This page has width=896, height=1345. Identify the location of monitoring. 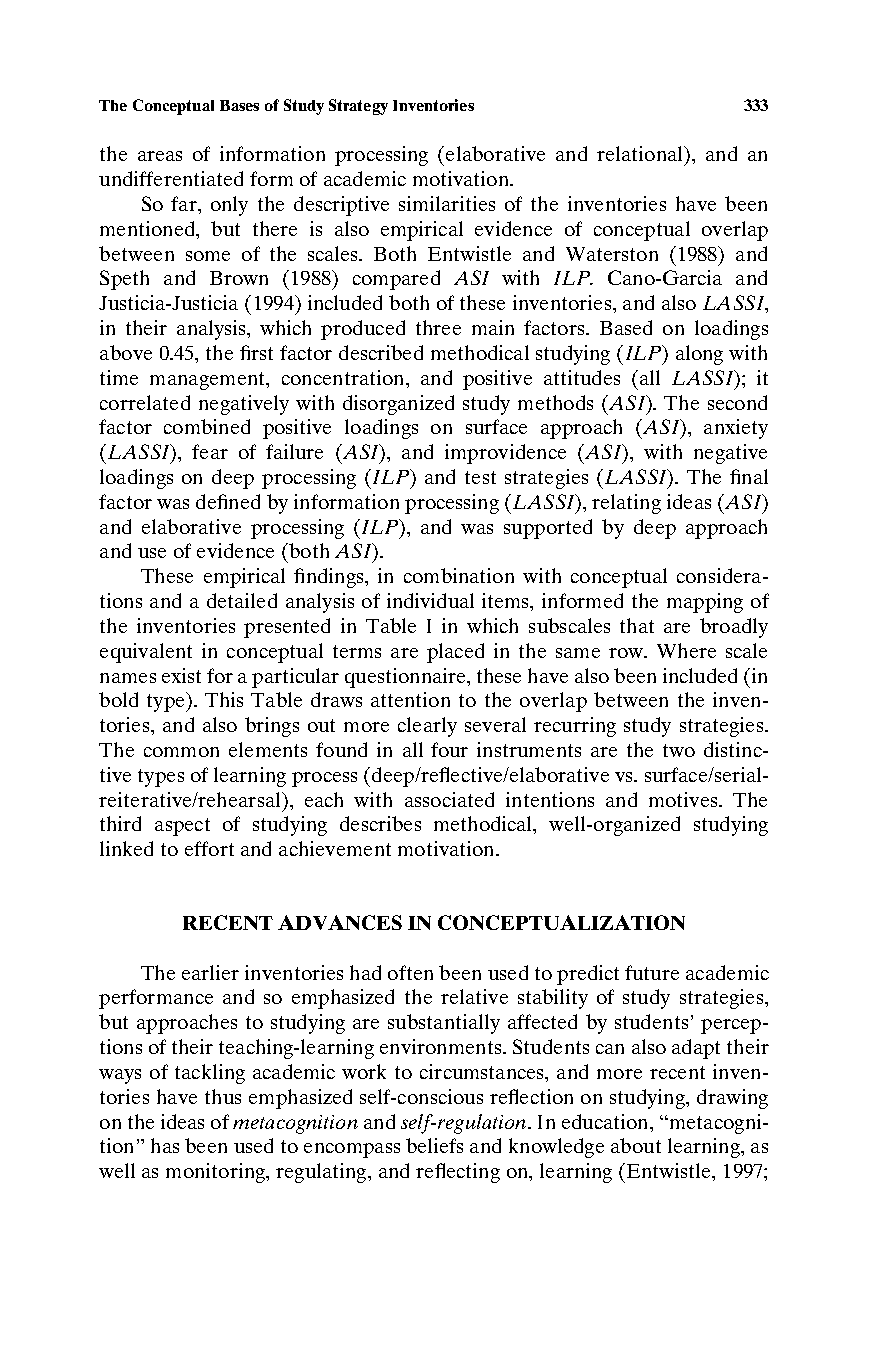
(216, 1173).
